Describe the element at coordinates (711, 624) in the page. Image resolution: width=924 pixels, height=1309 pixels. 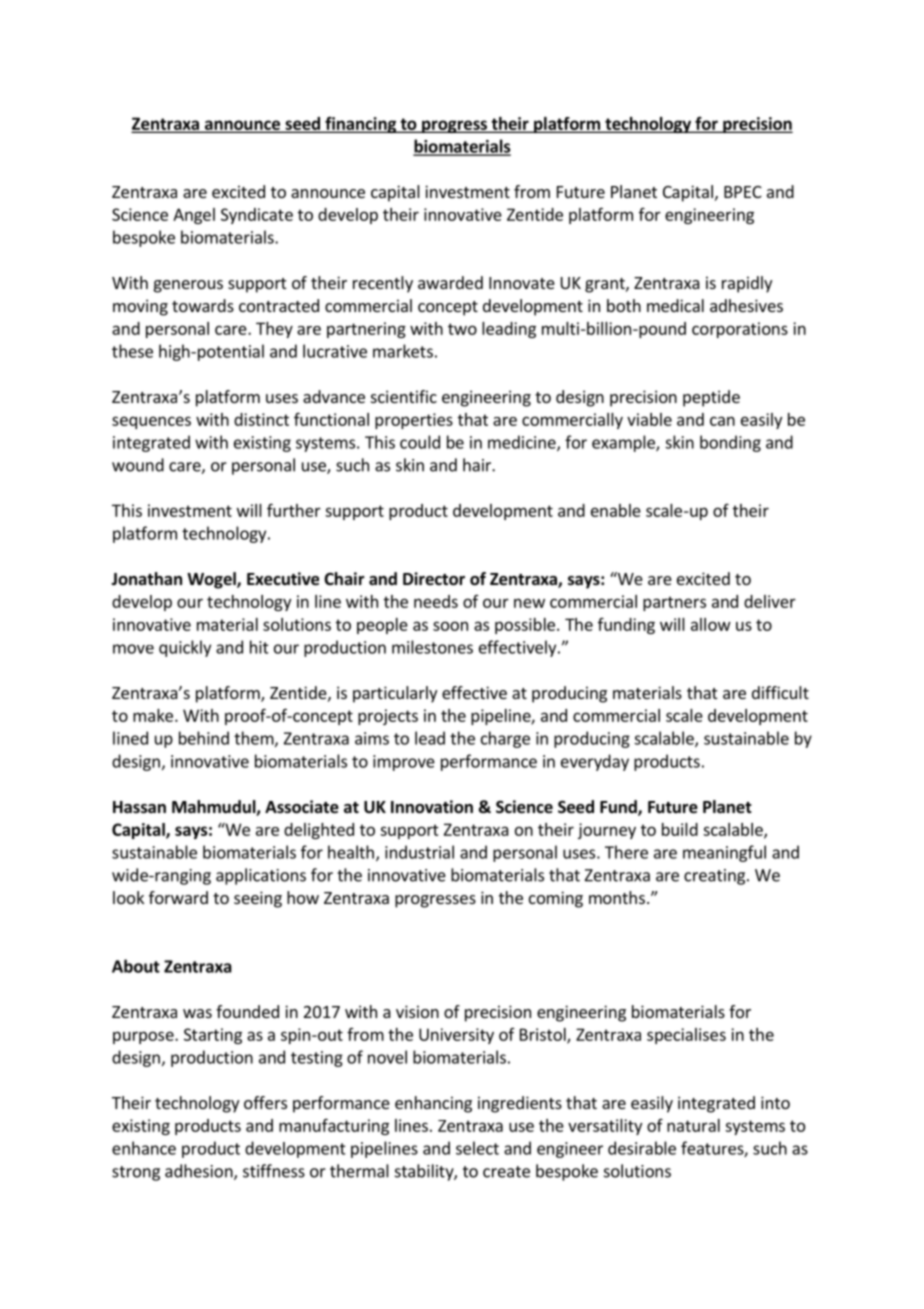
I see `allow` at that location.
